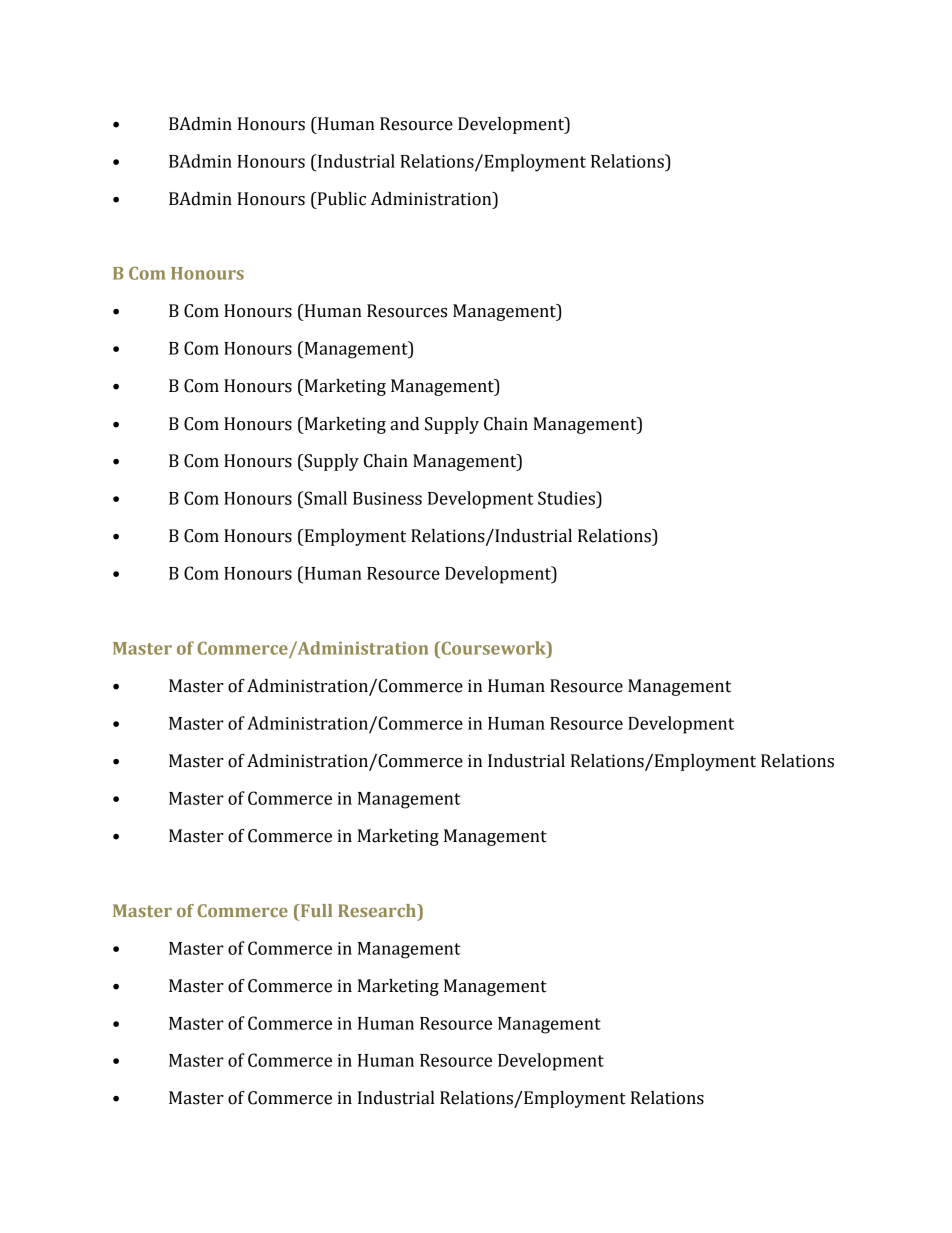 The height and width of the screenshot is (1233, 952). I want to click on Business, so click(387, 498).
